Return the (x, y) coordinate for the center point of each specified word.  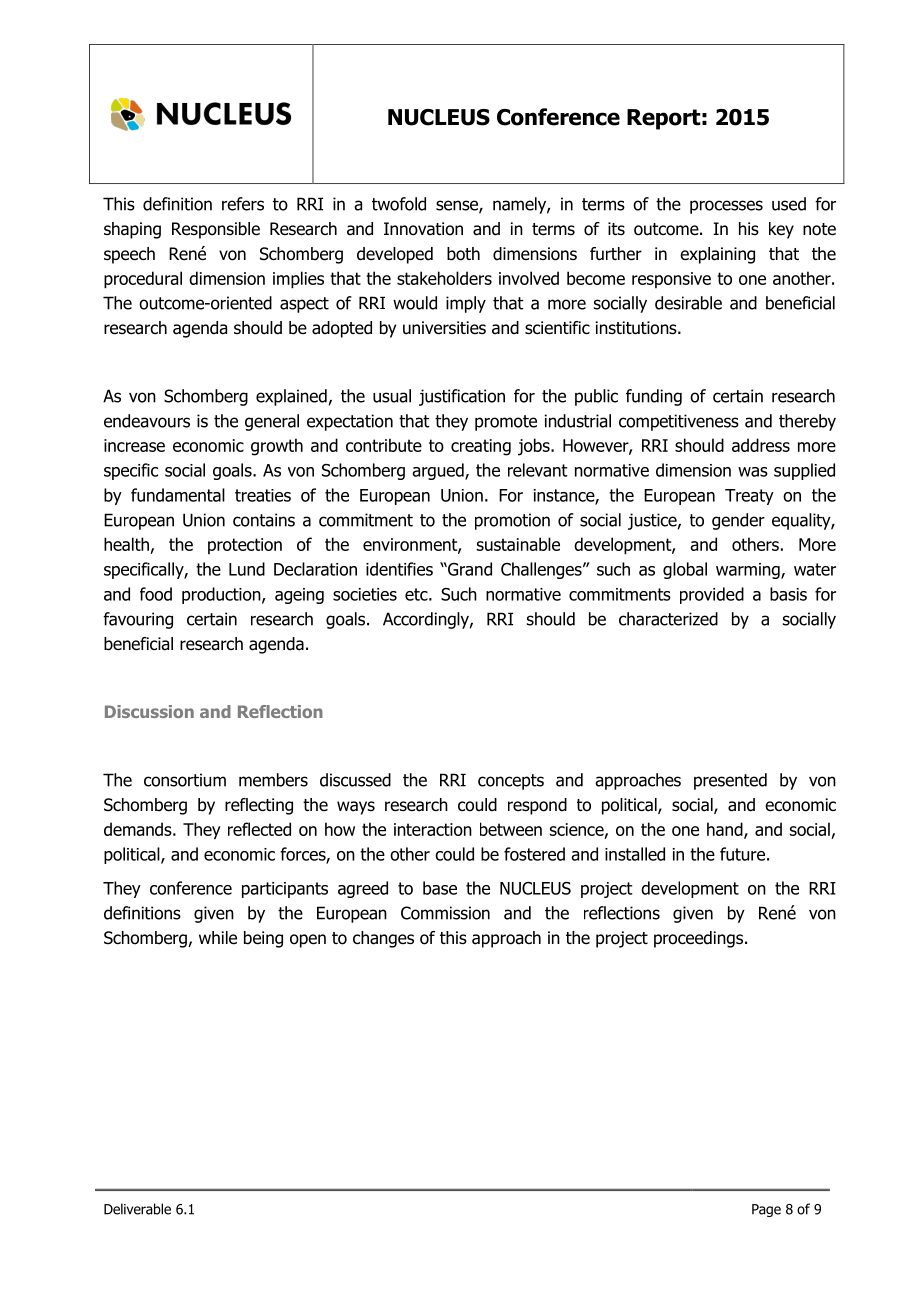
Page (766, 1210)
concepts (511, 782)
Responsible (216, 230)
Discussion (149, 711)
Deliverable (137, 1209)
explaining (717, 255)
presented (730, 781)
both (463, 254)
